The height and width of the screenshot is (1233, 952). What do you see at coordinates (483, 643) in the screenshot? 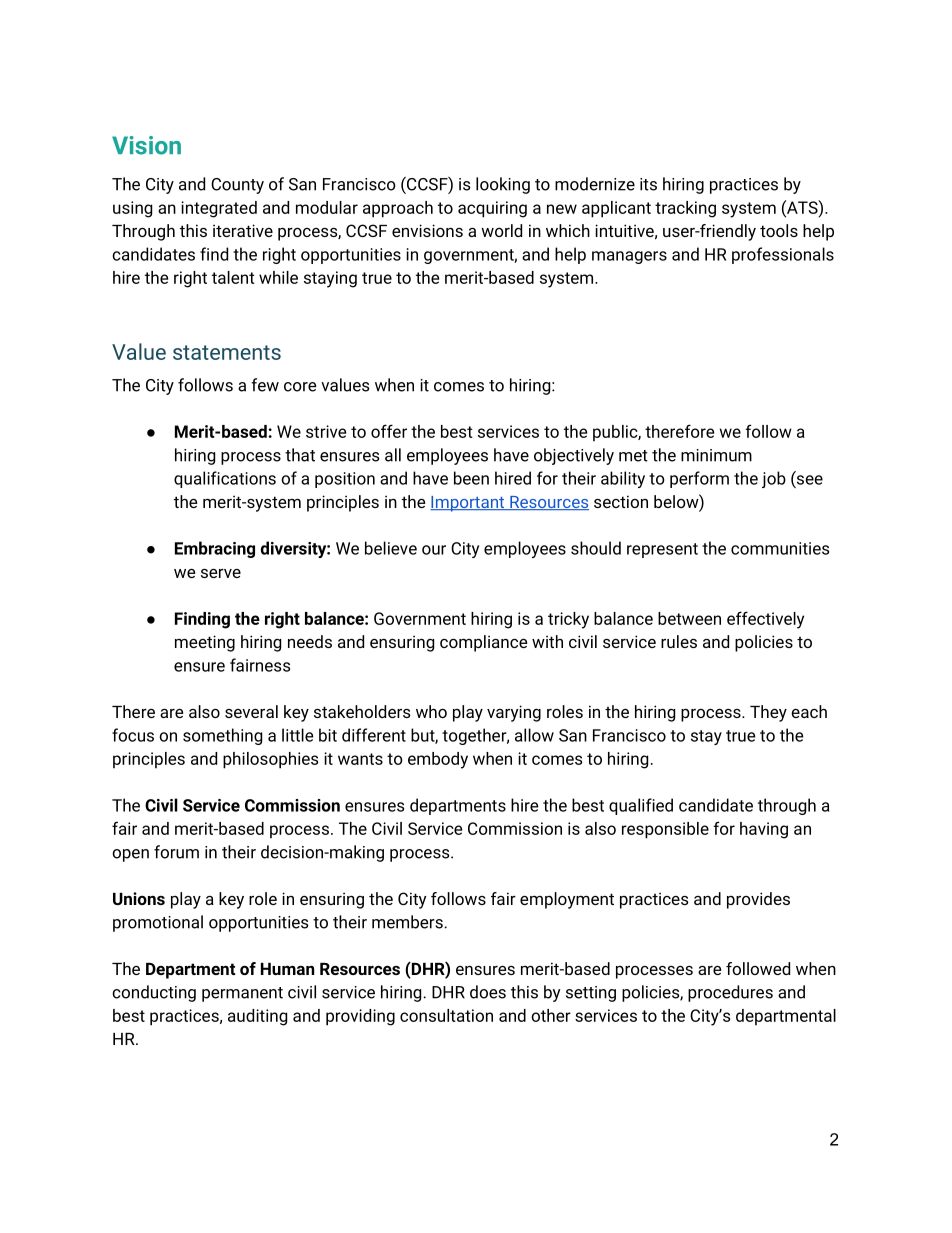
I see `compliance` at bounding box center [483, 643].
